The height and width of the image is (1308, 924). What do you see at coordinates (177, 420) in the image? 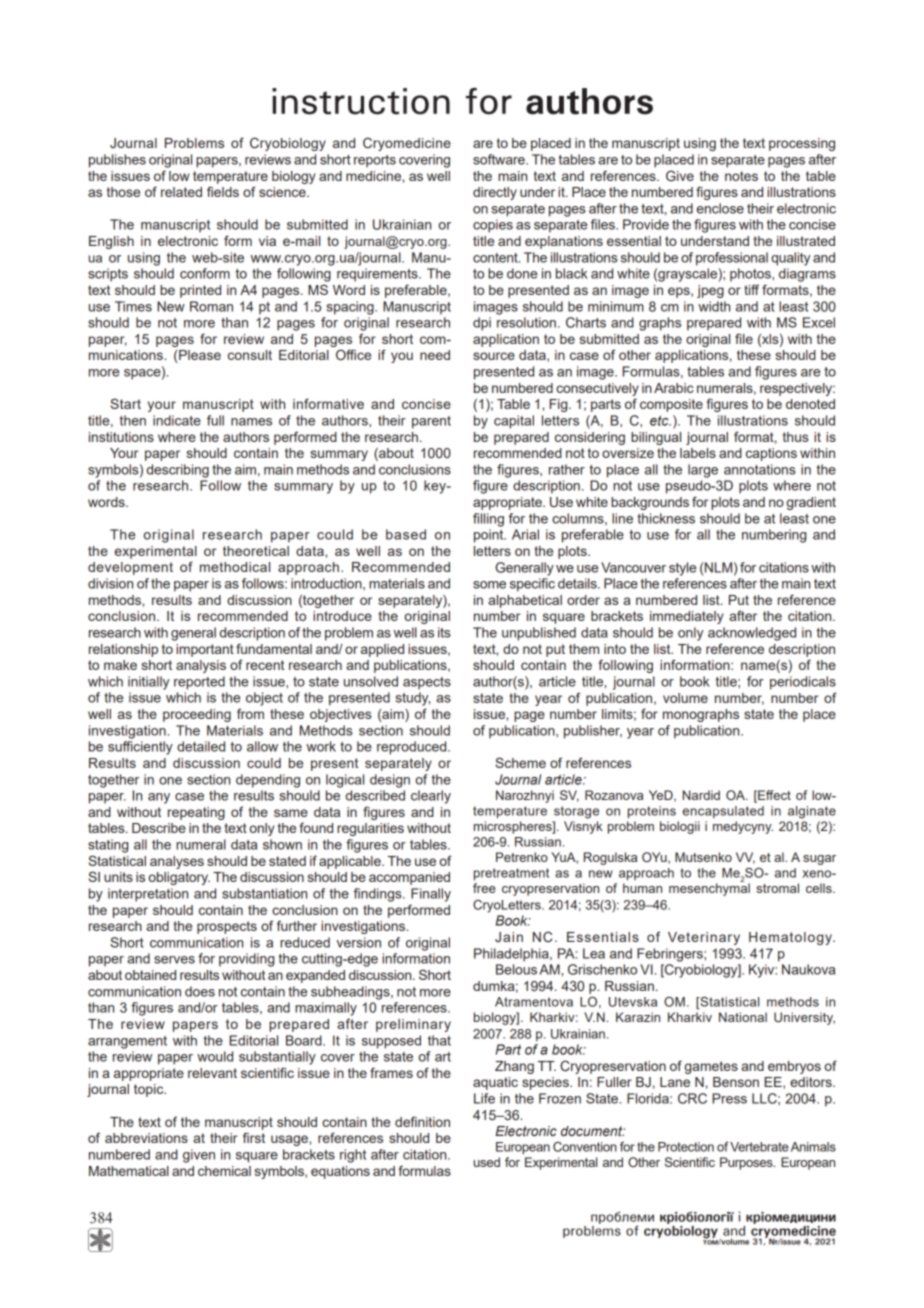
I see `indicate` at bounding box center [177, 420].
